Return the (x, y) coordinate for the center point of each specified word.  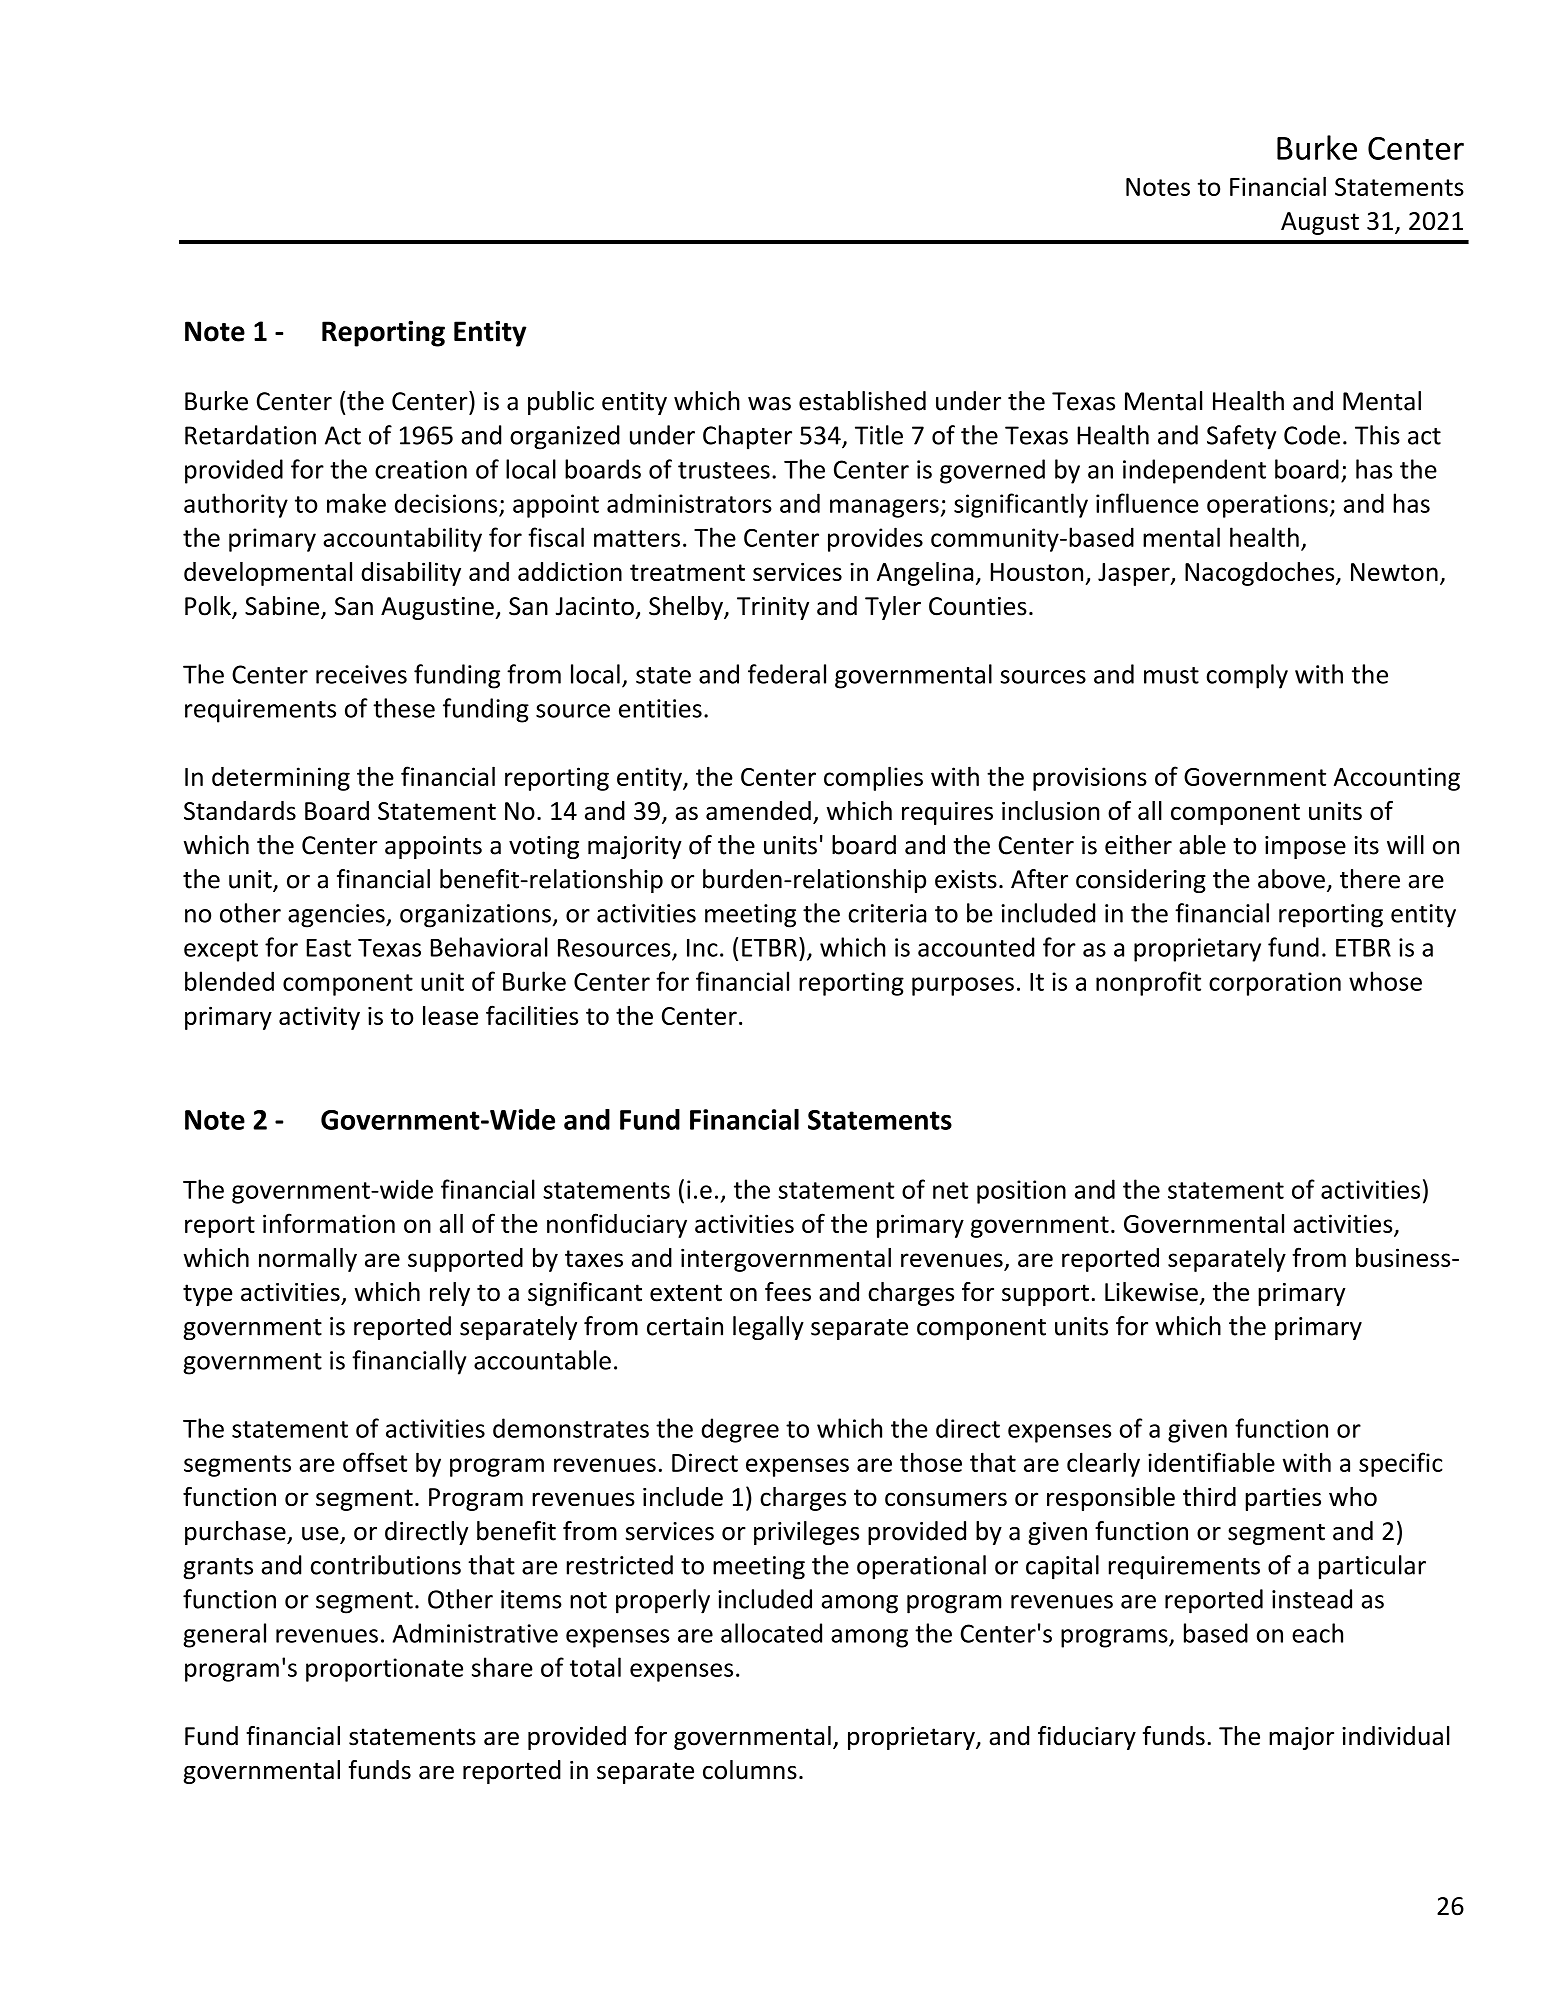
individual (1396, 1736)
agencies (337, 916)
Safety (1241, 437)
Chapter (747, 437)
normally (308, 1260)
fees (788, 1292)
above (1291, 879)
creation (421, 469)
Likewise (1151, 1292)
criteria (887, 913)
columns (750, 1770)
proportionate (384, 1670)
